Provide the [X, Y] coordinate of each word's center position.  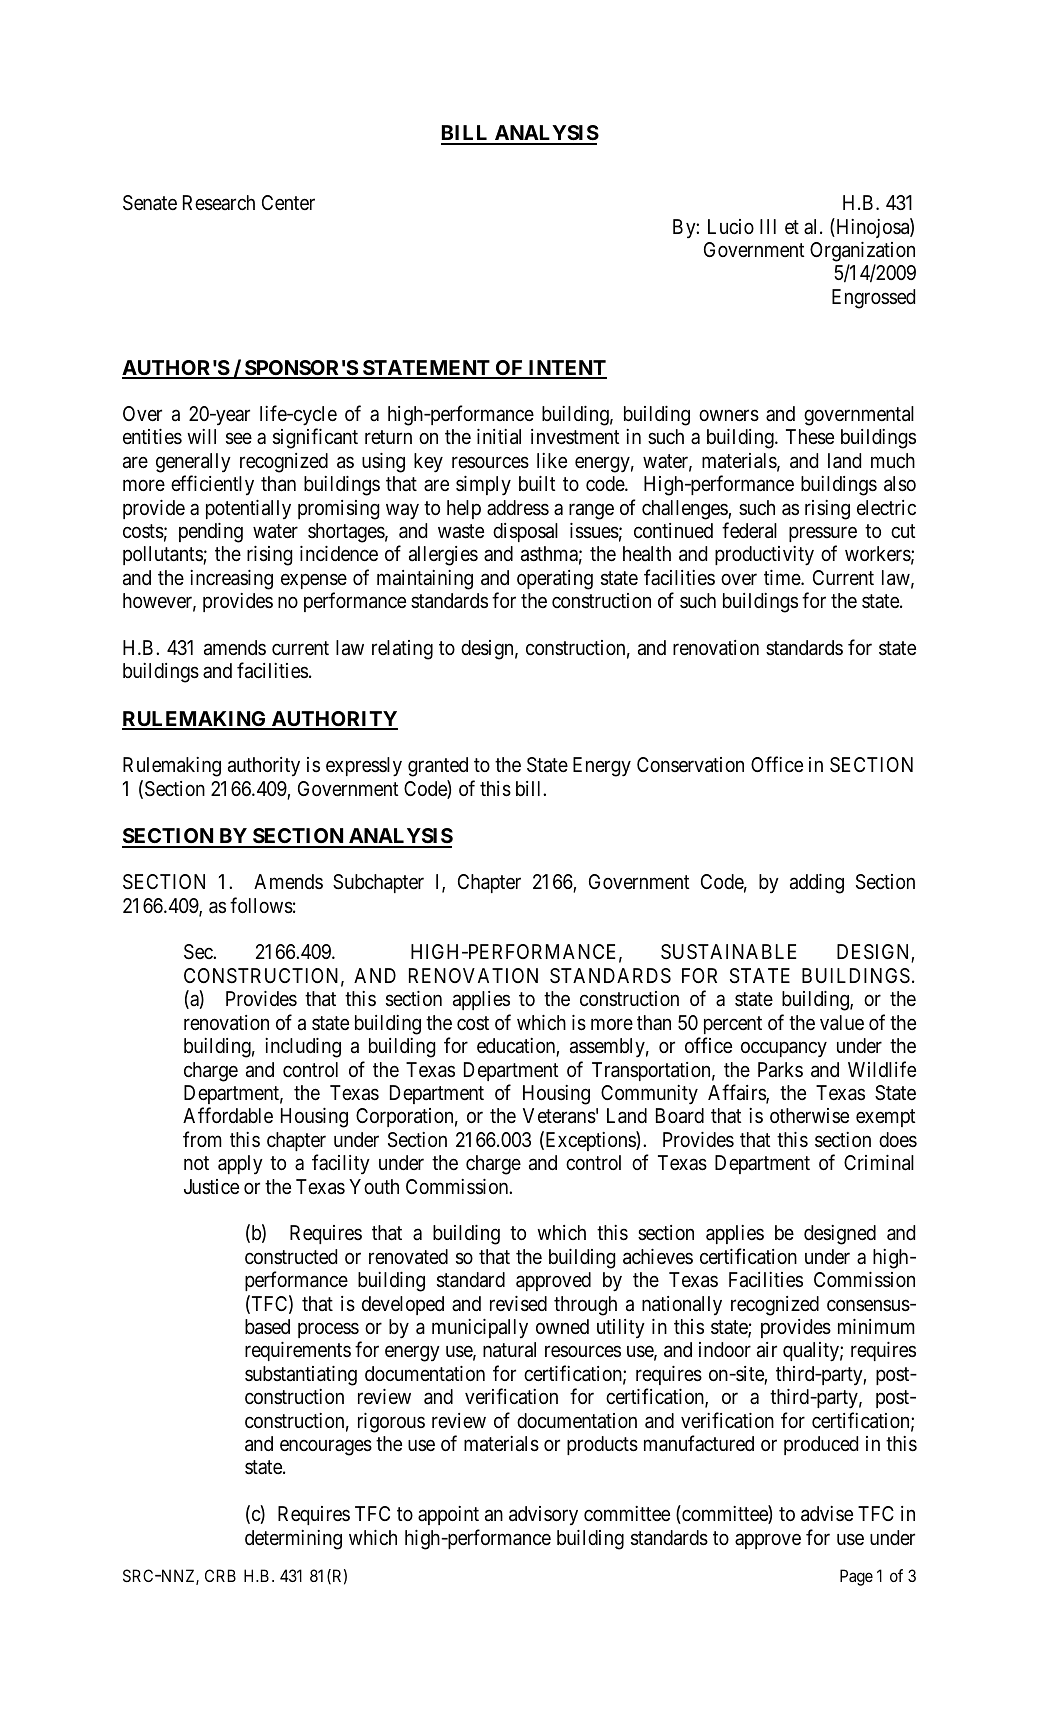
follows [261, 905]
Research [219, 203]
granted [438, 767]
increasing [231, 580]
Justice [211, 1186]
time [783, 577]
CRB [220, 1575]
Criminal [879, 1163]
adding [817, 884]
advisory [543, 1516]
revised [518, 1304]
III [768, 226]
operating [555, 580]
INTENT [566, 369]
